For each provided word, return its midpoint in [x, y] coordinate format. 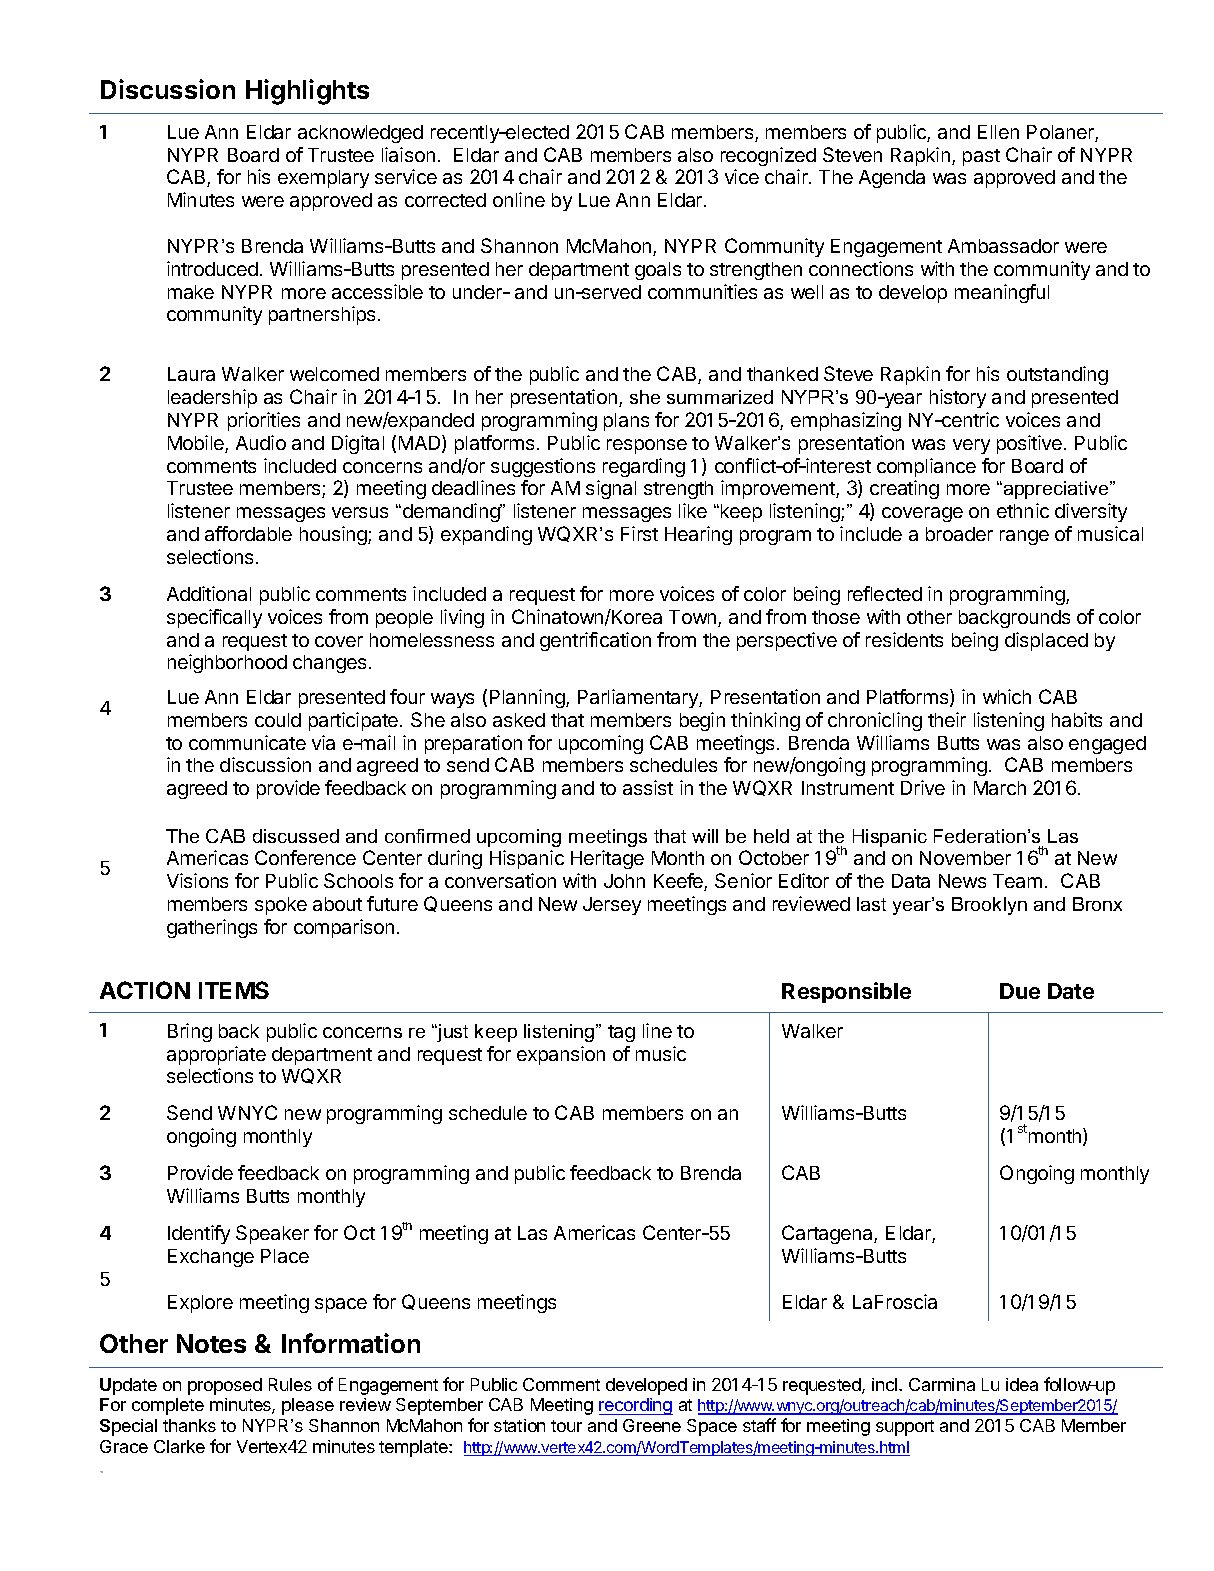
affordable [248, 533]
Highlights [307, 92]
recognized [768, 156]
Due [1020, 991]
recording [636, 1406]
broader [959, 534]
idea [1022, 1384]
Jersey [612, 906]
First [639, 533]
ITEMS [234, 990]
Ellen [998, 132]
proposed [225, 1386]
